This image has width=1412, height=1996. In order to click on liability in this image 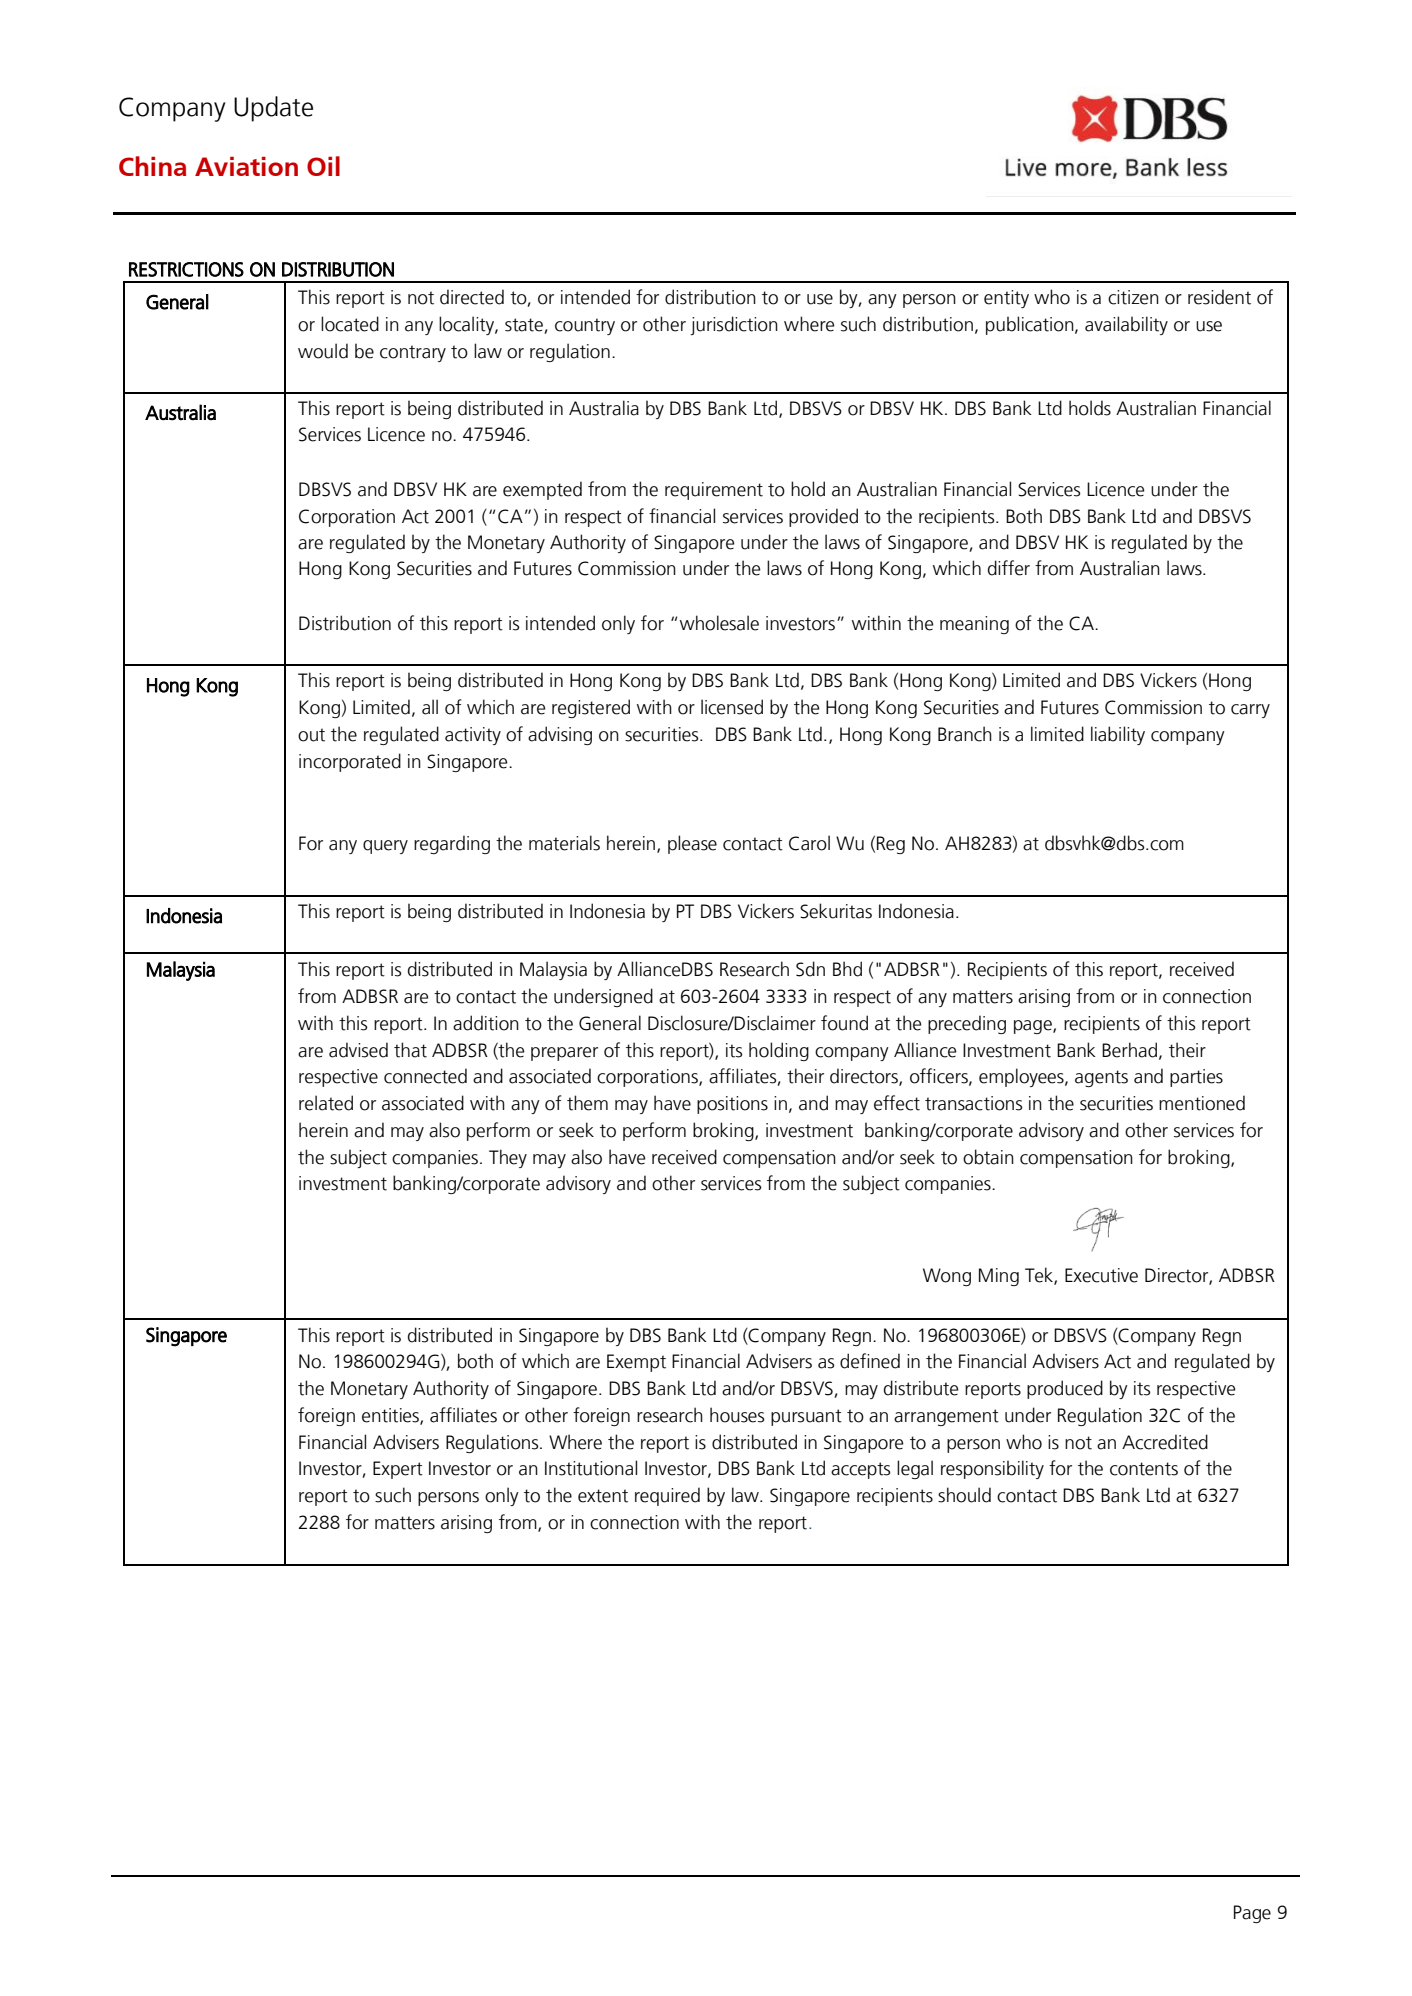, I will do `click(1118, 735)`.
